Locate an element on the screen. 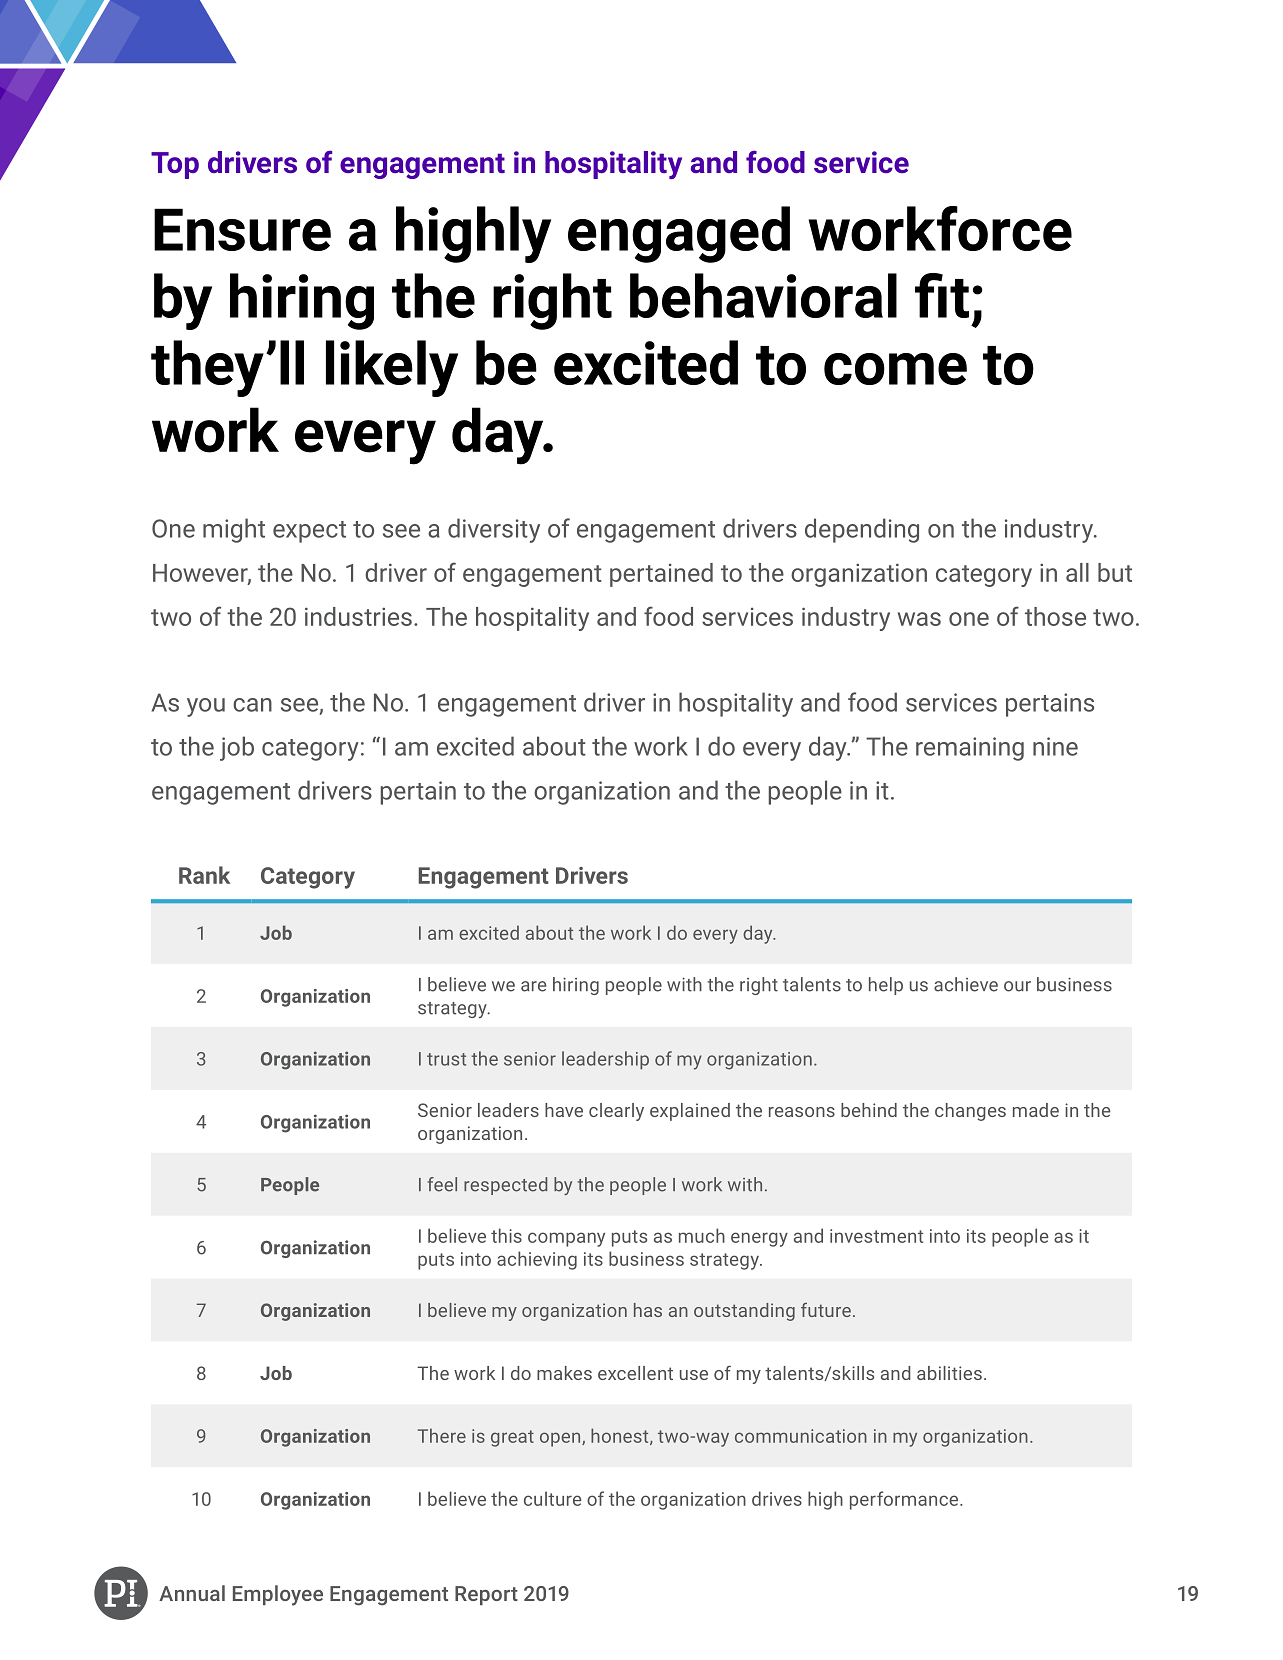 The image size is (1283, 1660). culture is located at coordinates (553, 1498).
